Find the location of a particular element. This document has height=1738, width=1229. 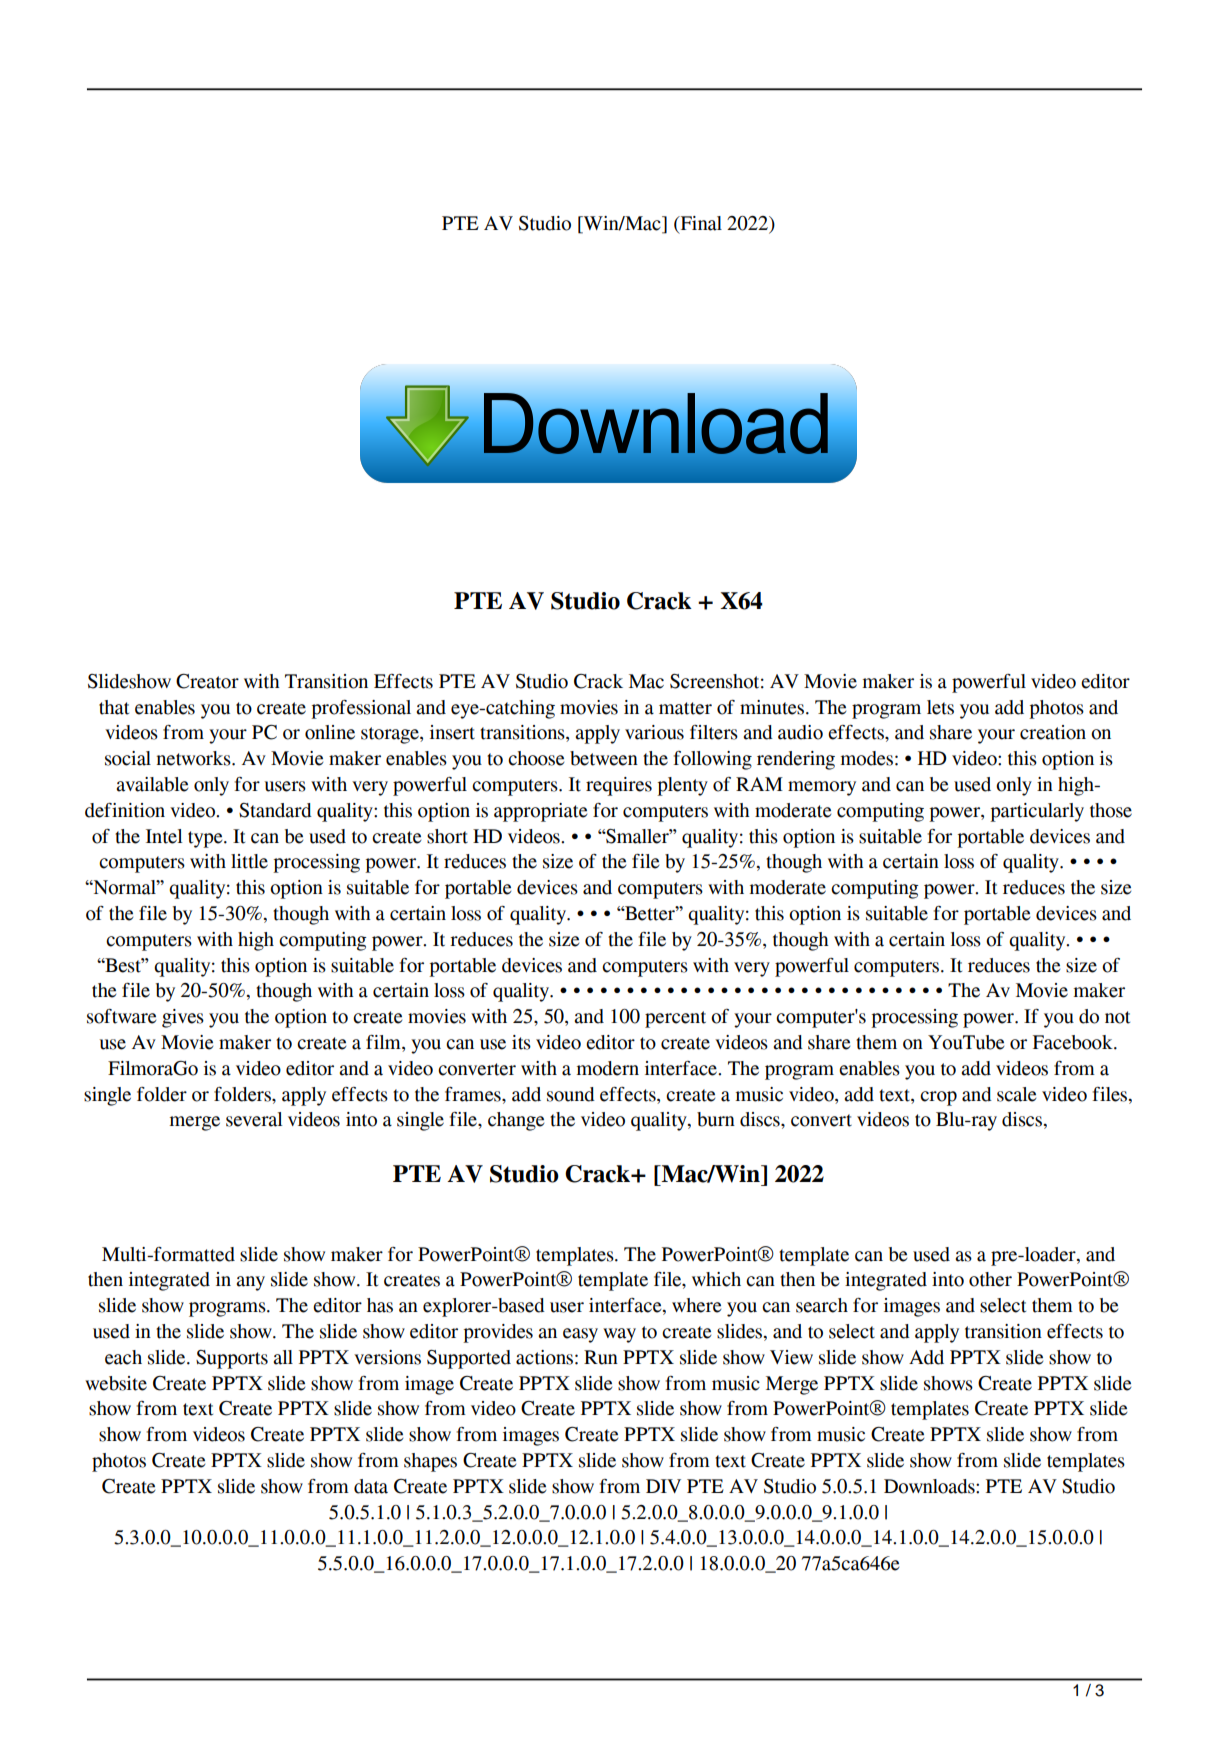

Facebook is located at coordinates (1074, 1042).
